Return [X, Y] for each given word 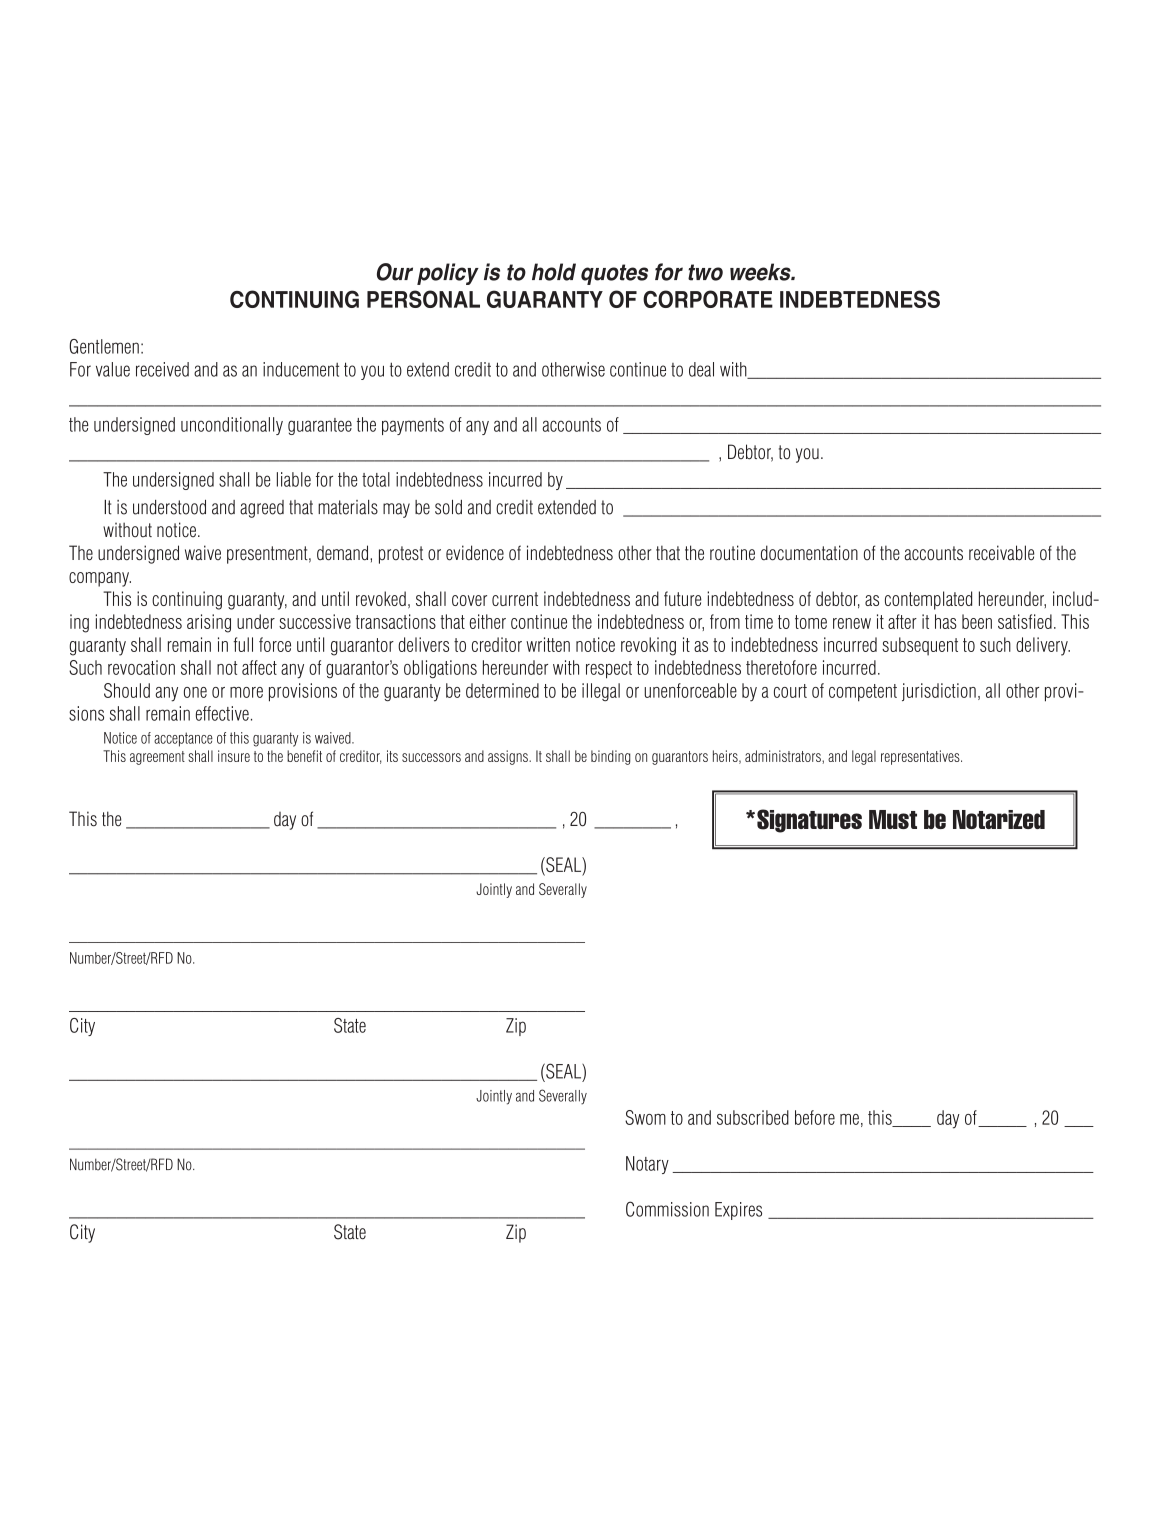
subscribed [753, 1117]
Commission [667, 1209]
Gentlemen [104, 346]
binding [611, 757]
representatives [921, 757]
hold [554, 272]
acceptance [183, 739]
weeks [761, 272]
